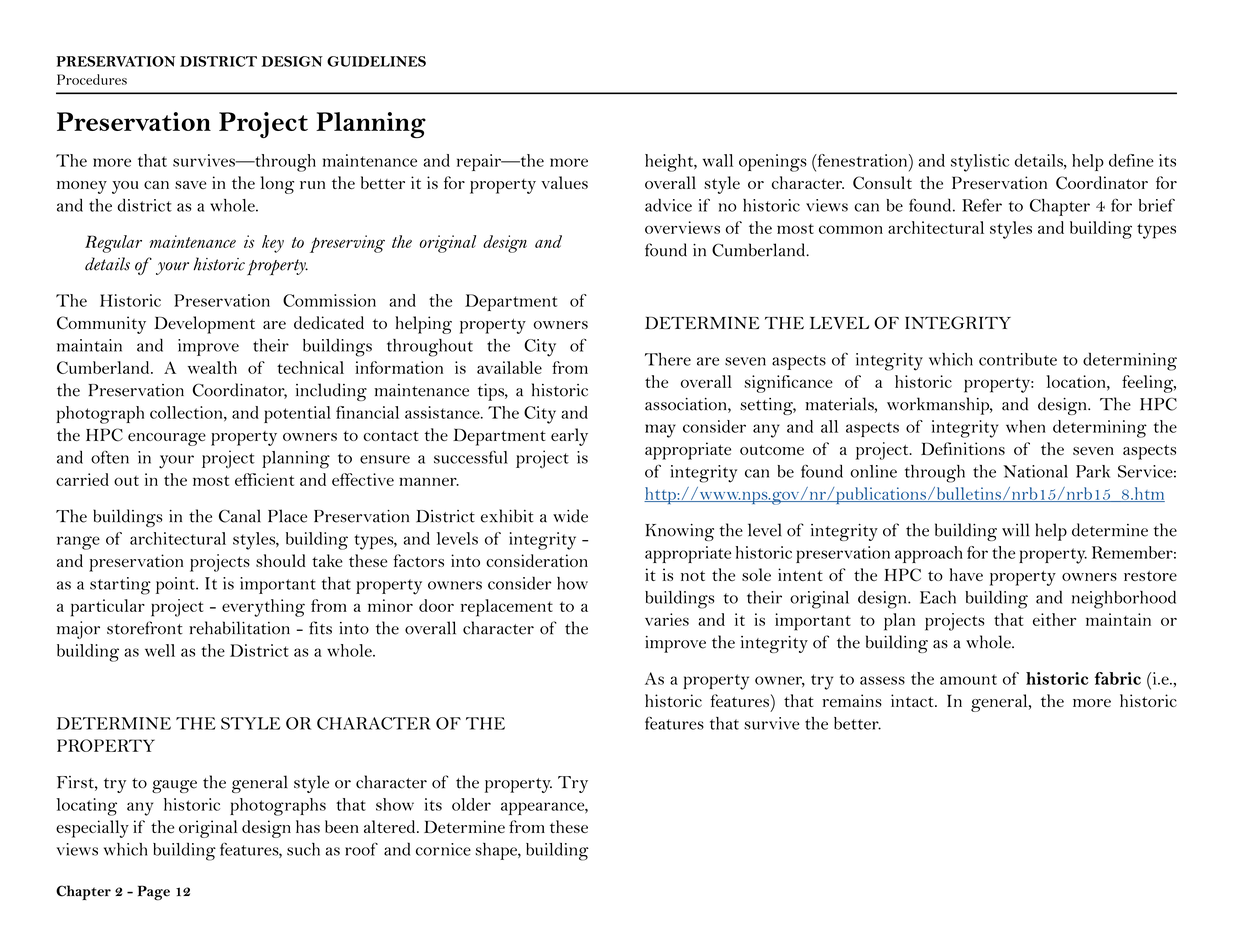  I want to click on stylistic, so click(980, 163).
